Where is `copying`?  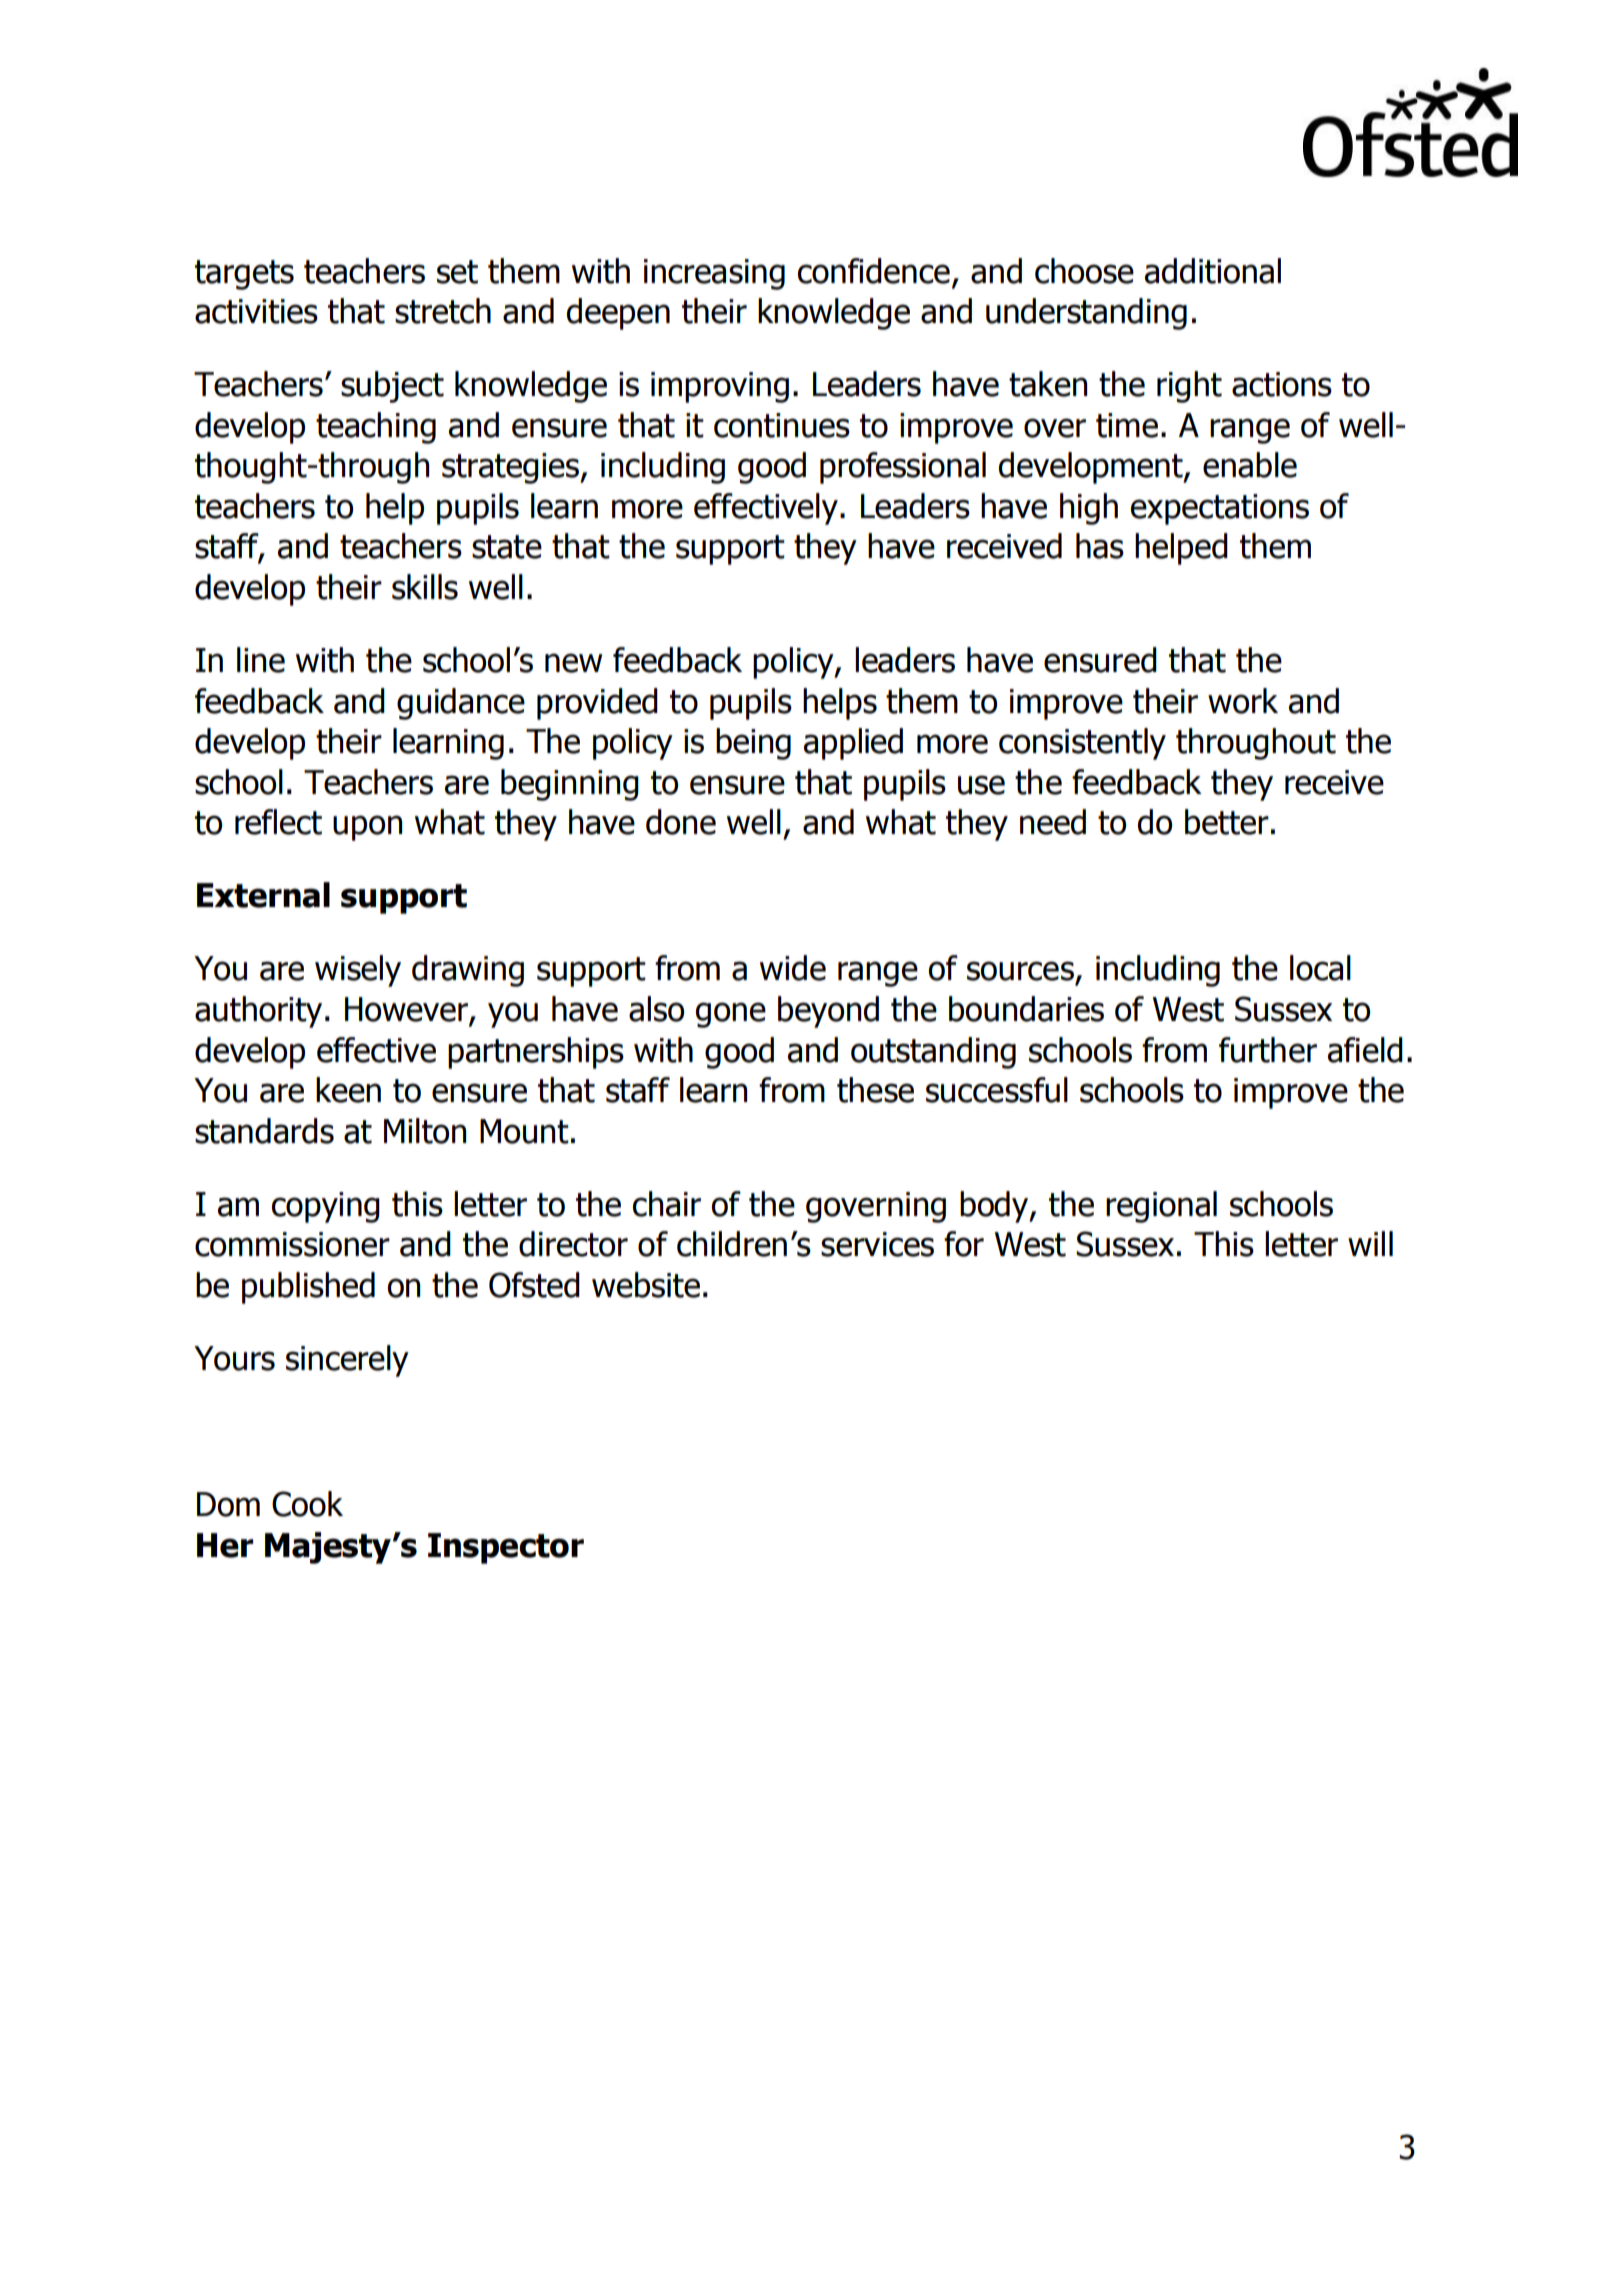 copying is located at coordinates (326, 1207).
